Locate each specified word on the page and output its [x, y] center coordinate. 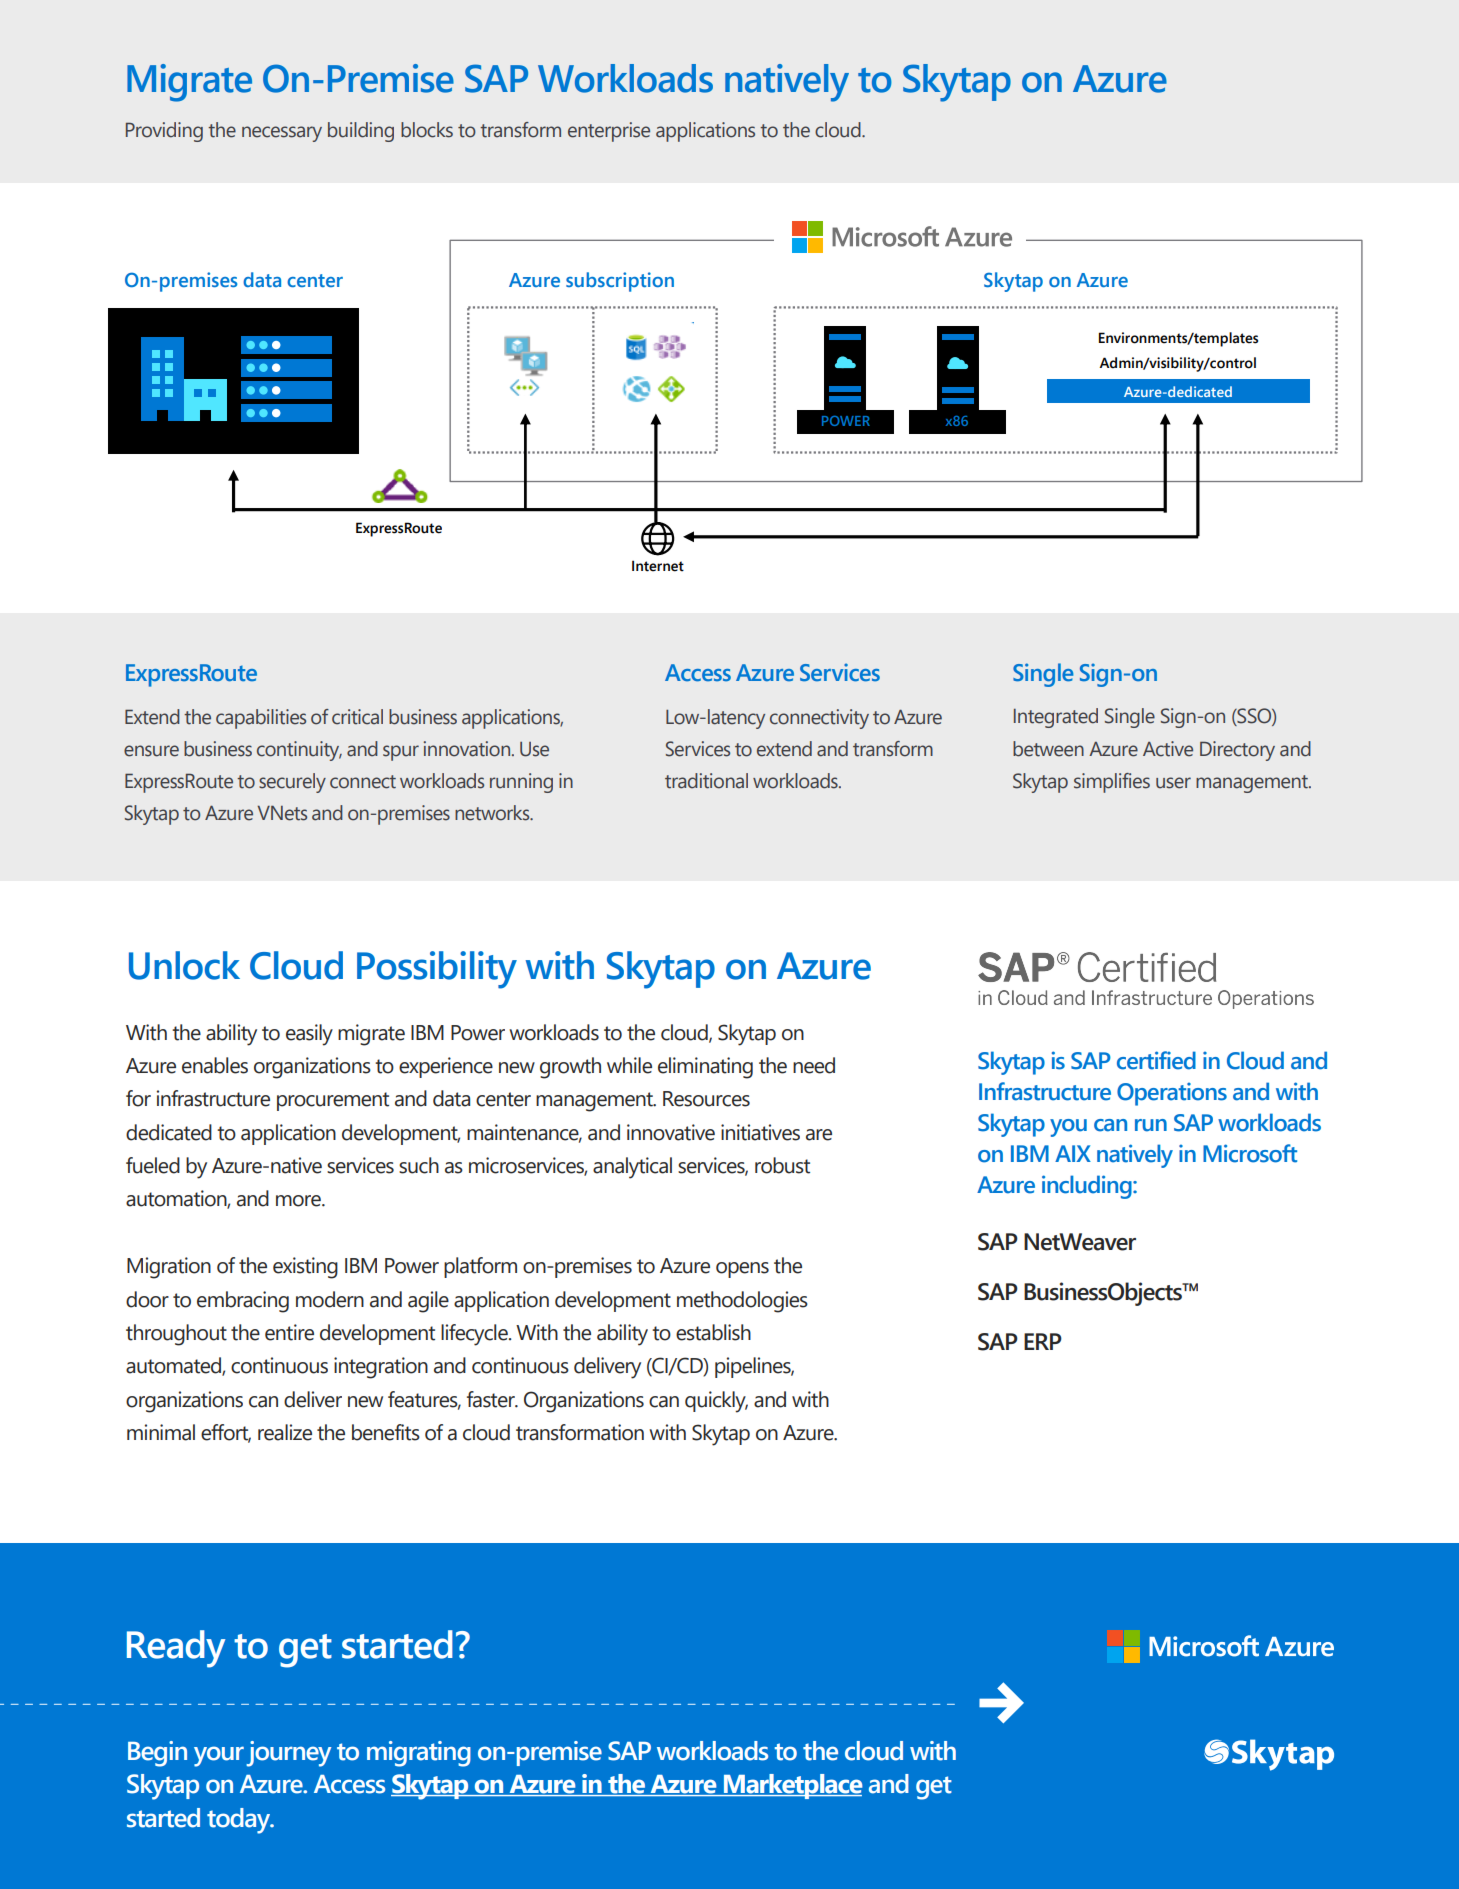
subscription [620, 282]
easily [309, 1035]
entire [289, 1332]
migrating [419, 1754]
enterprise [609, 132]
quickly [716, 1402]
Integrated [1056, 718]
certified [1156, 1060]
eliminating [705, 1068]
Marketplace [792, 1786]
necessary [282, 134]
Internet [658, 566]
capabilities [261, 719]
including [1088, 1187]
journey [288, 1754]
